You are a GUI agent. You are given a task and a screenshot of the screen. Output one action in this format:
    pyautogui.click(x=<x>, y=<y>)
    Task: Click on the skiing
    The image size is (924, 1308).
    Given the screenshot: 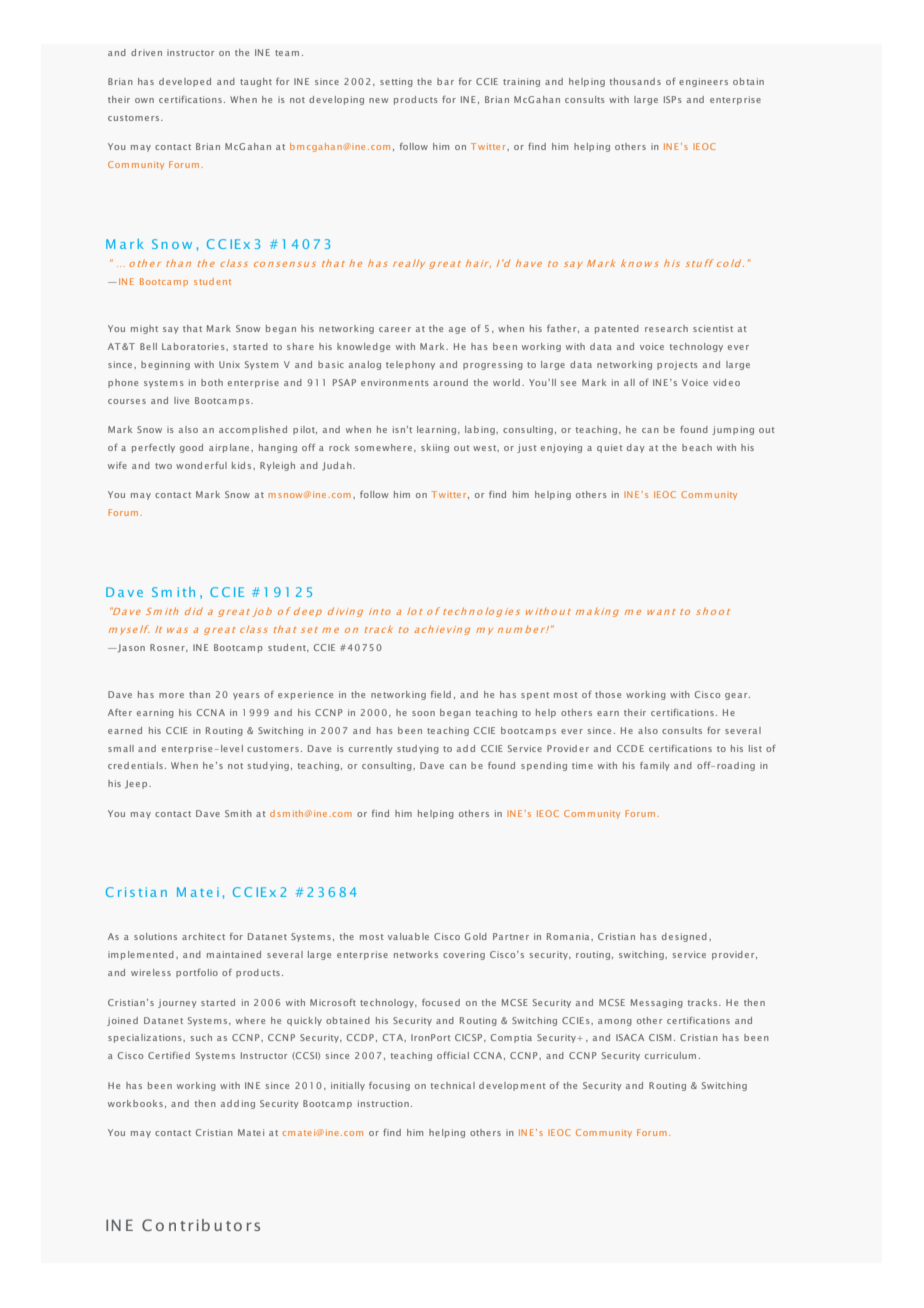 What is the action you would take?
    pyautogui.click(x=435, y=448)
